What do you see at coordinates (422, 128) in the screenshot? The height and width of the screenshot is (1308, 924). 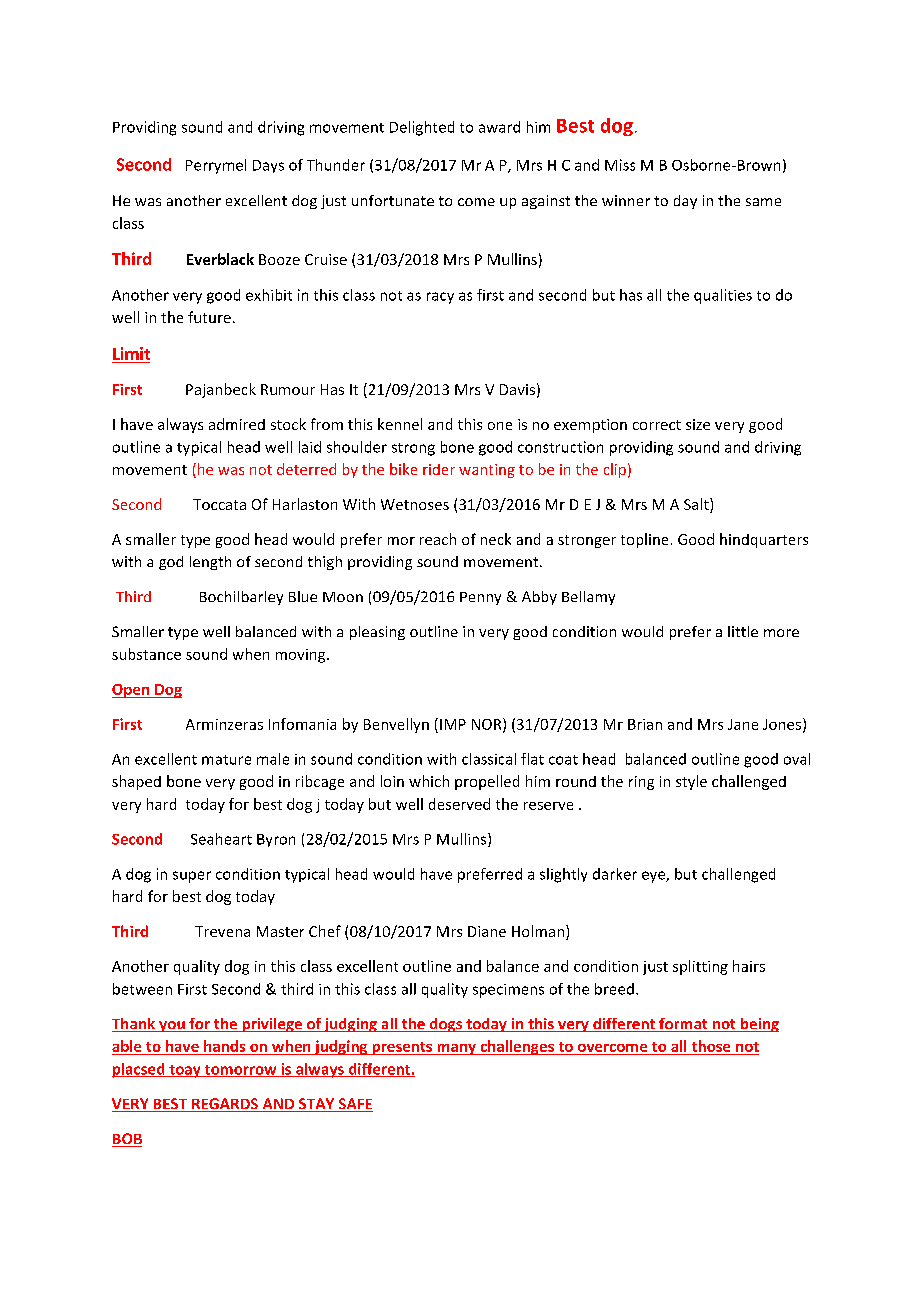 I see `Delighted` at bounding box center [422, 128].
